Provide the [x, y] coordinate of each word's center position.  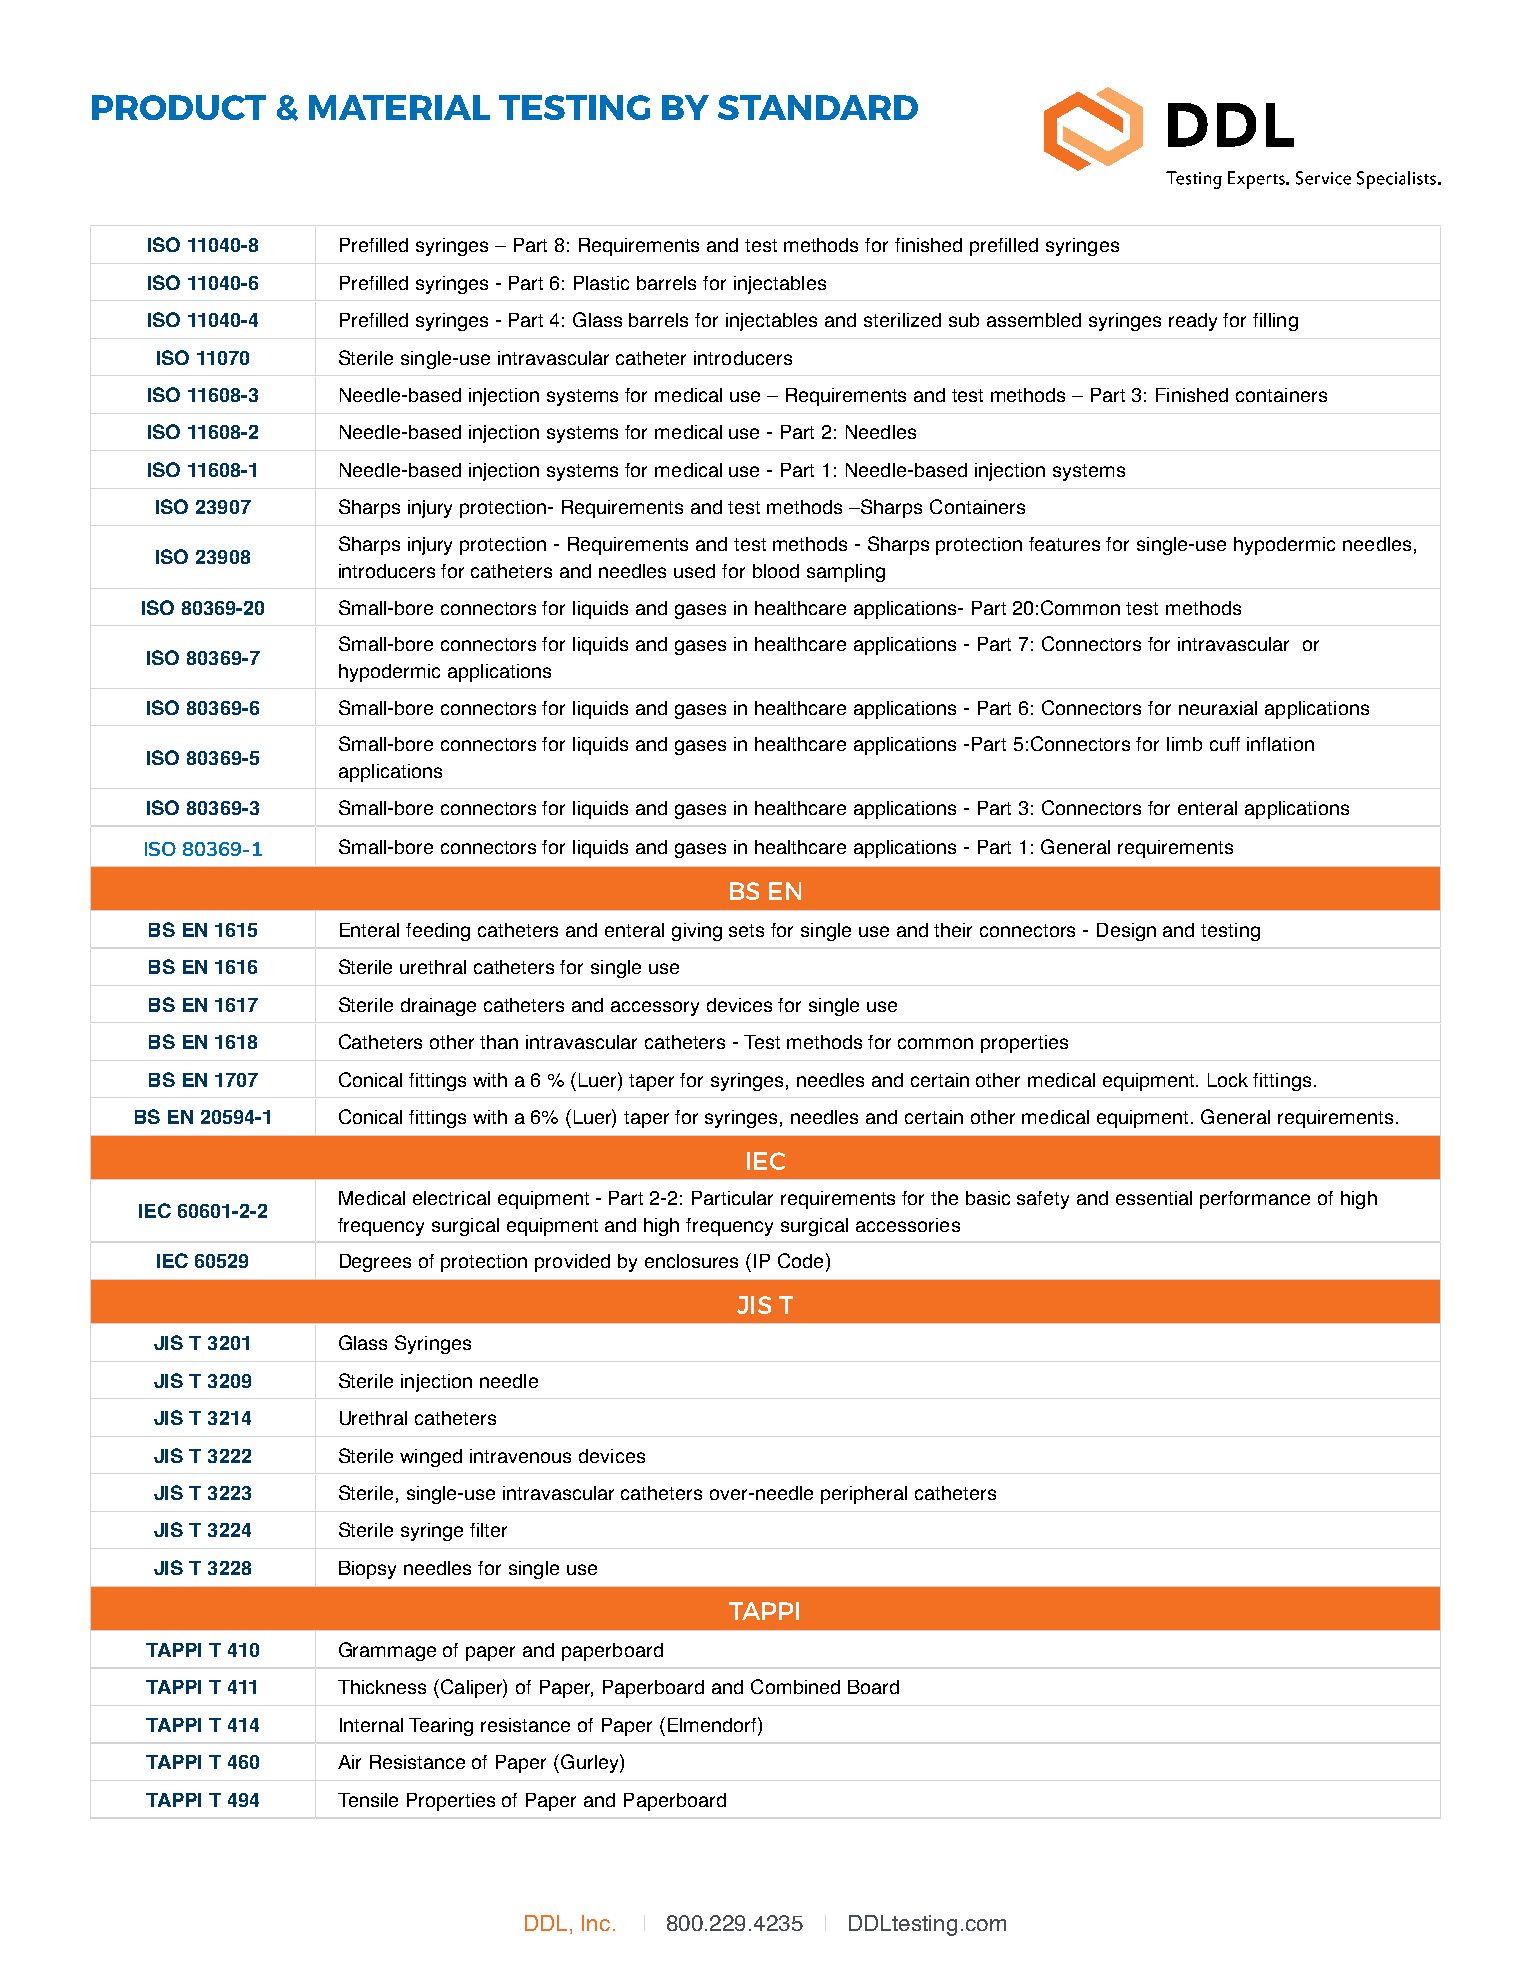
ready [1193, 322]
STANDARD [818, 107]
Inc [596, 1923]
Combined [795, 1686]
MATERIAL [399, 107]
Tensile [368, 1800]
